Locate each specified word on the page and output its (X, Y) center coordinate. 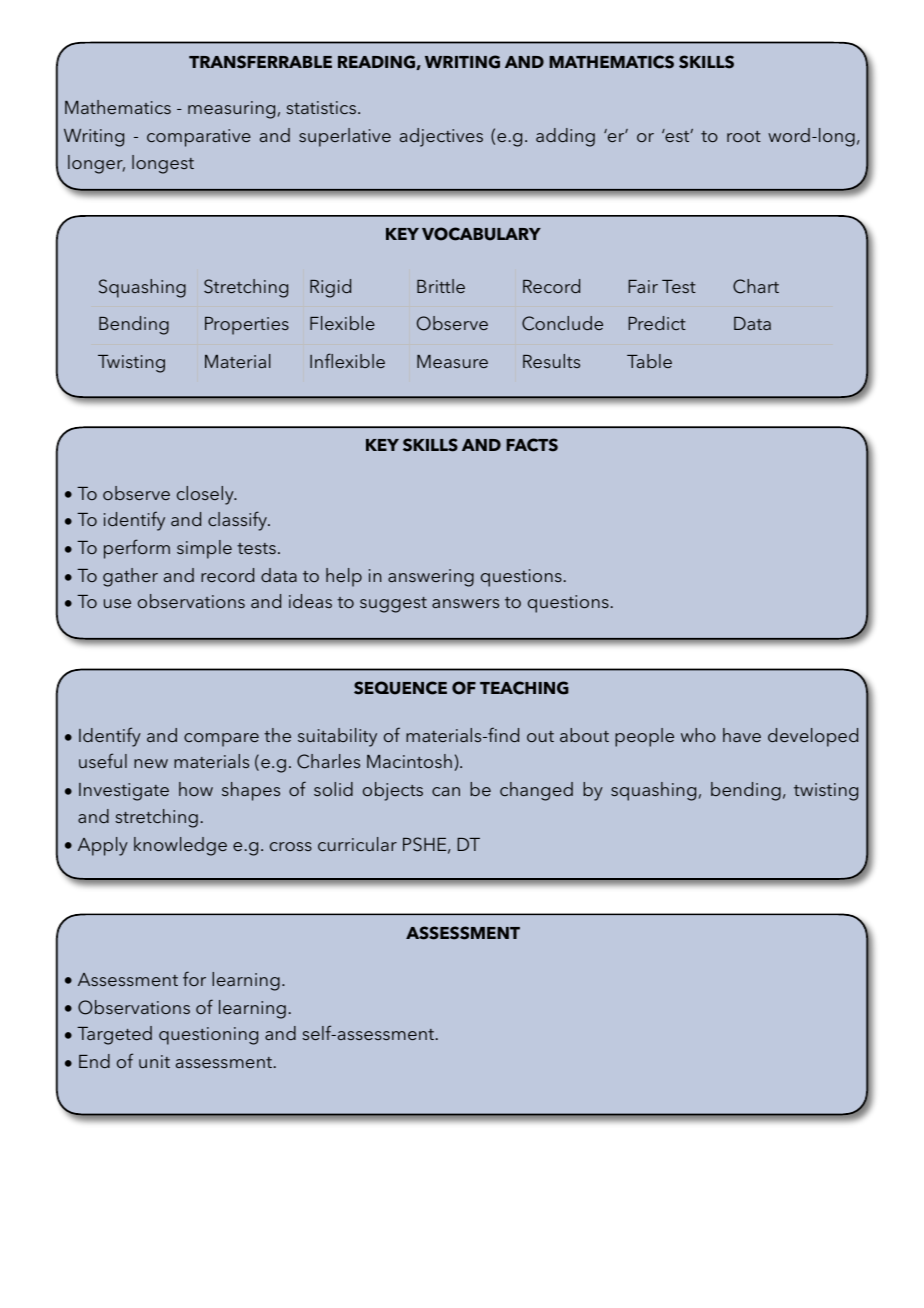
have (742, 735)
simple (204, 549)
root (744, 136)
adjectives (441, 137)
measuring (231, 110)
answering (431, 578)
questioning (208, 1036)
